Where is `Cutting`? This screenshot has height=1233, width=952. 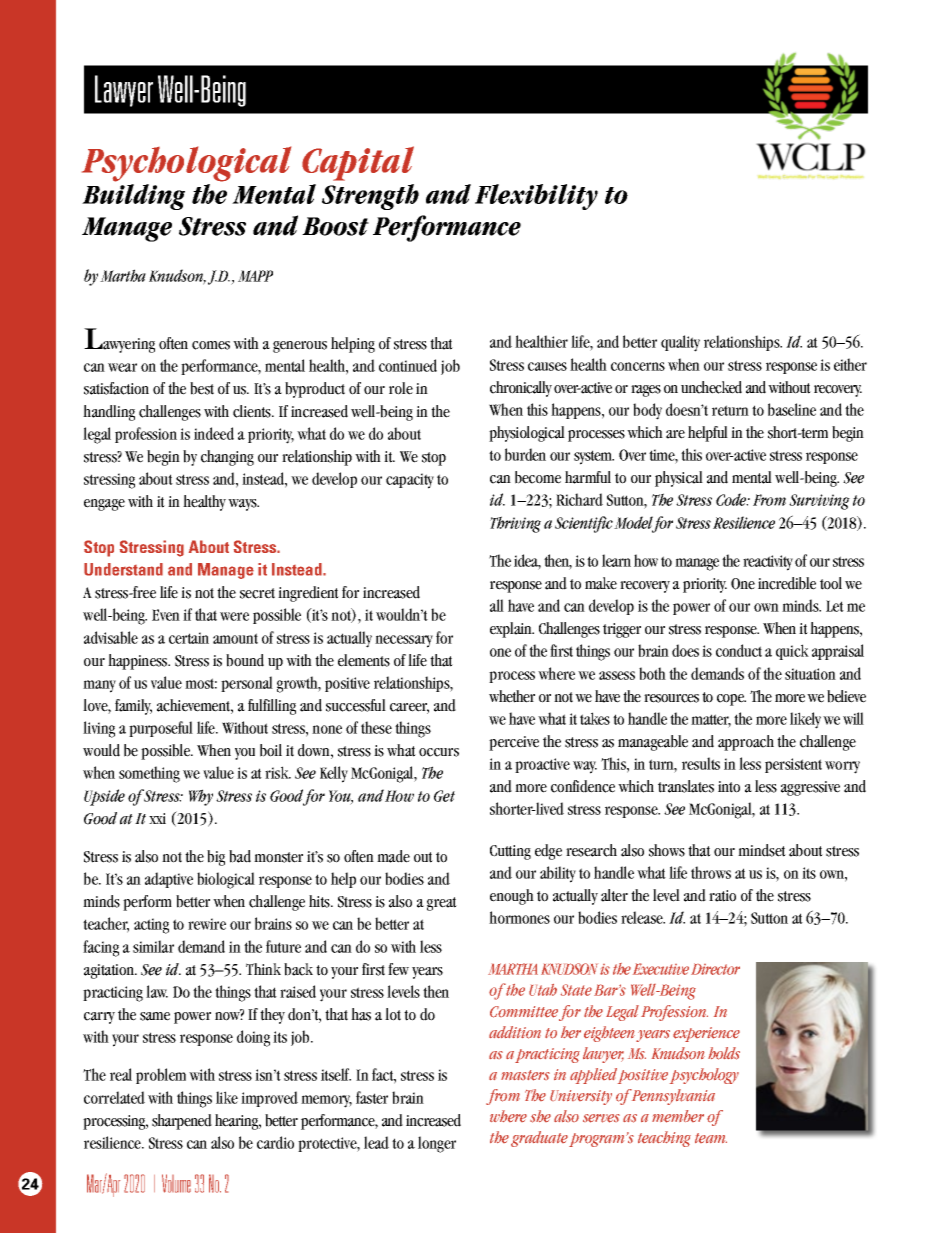 Cutting is located at coordinates (510, 852).
